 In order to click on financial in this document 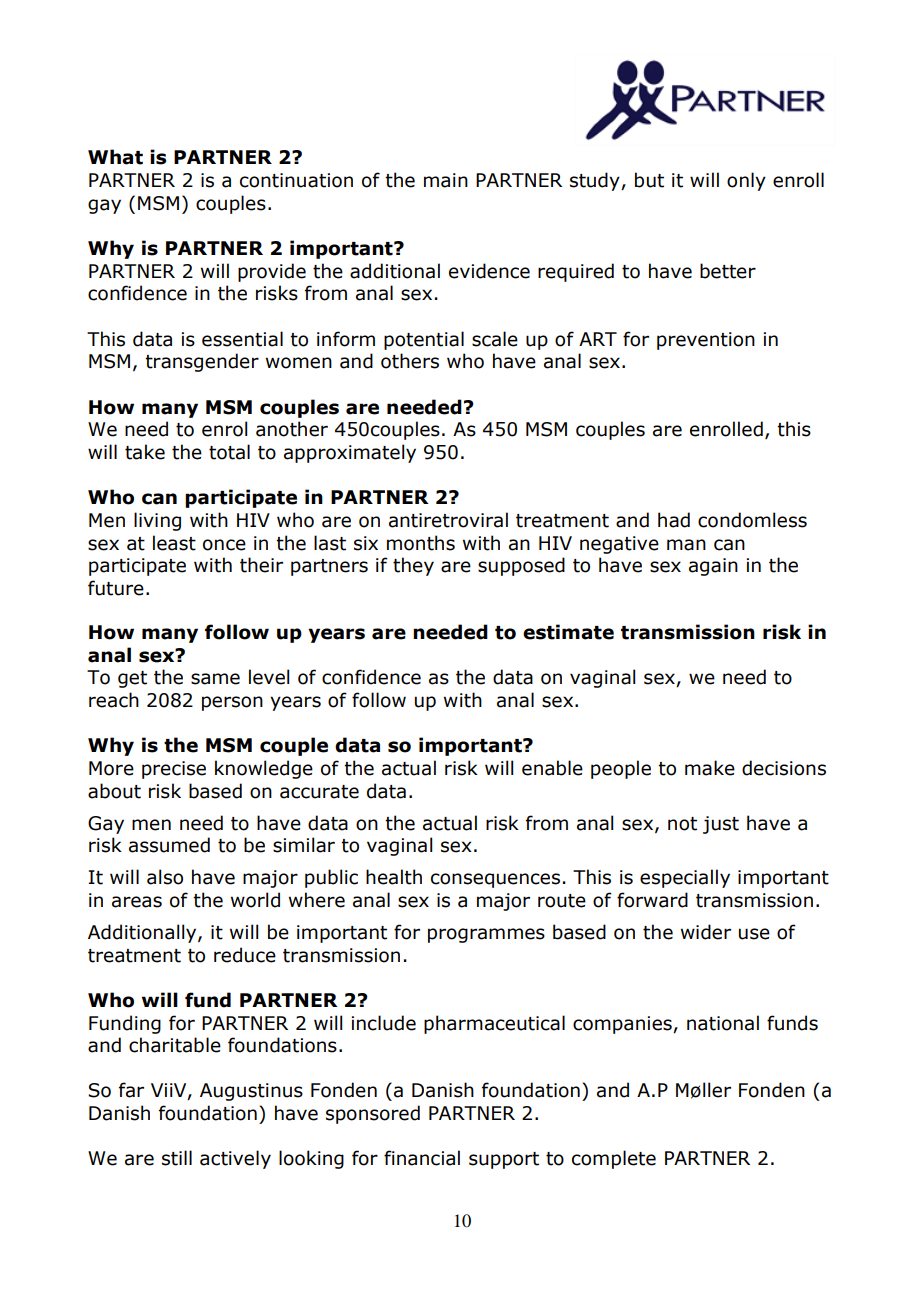, I will do `click(422, 1158)`.
